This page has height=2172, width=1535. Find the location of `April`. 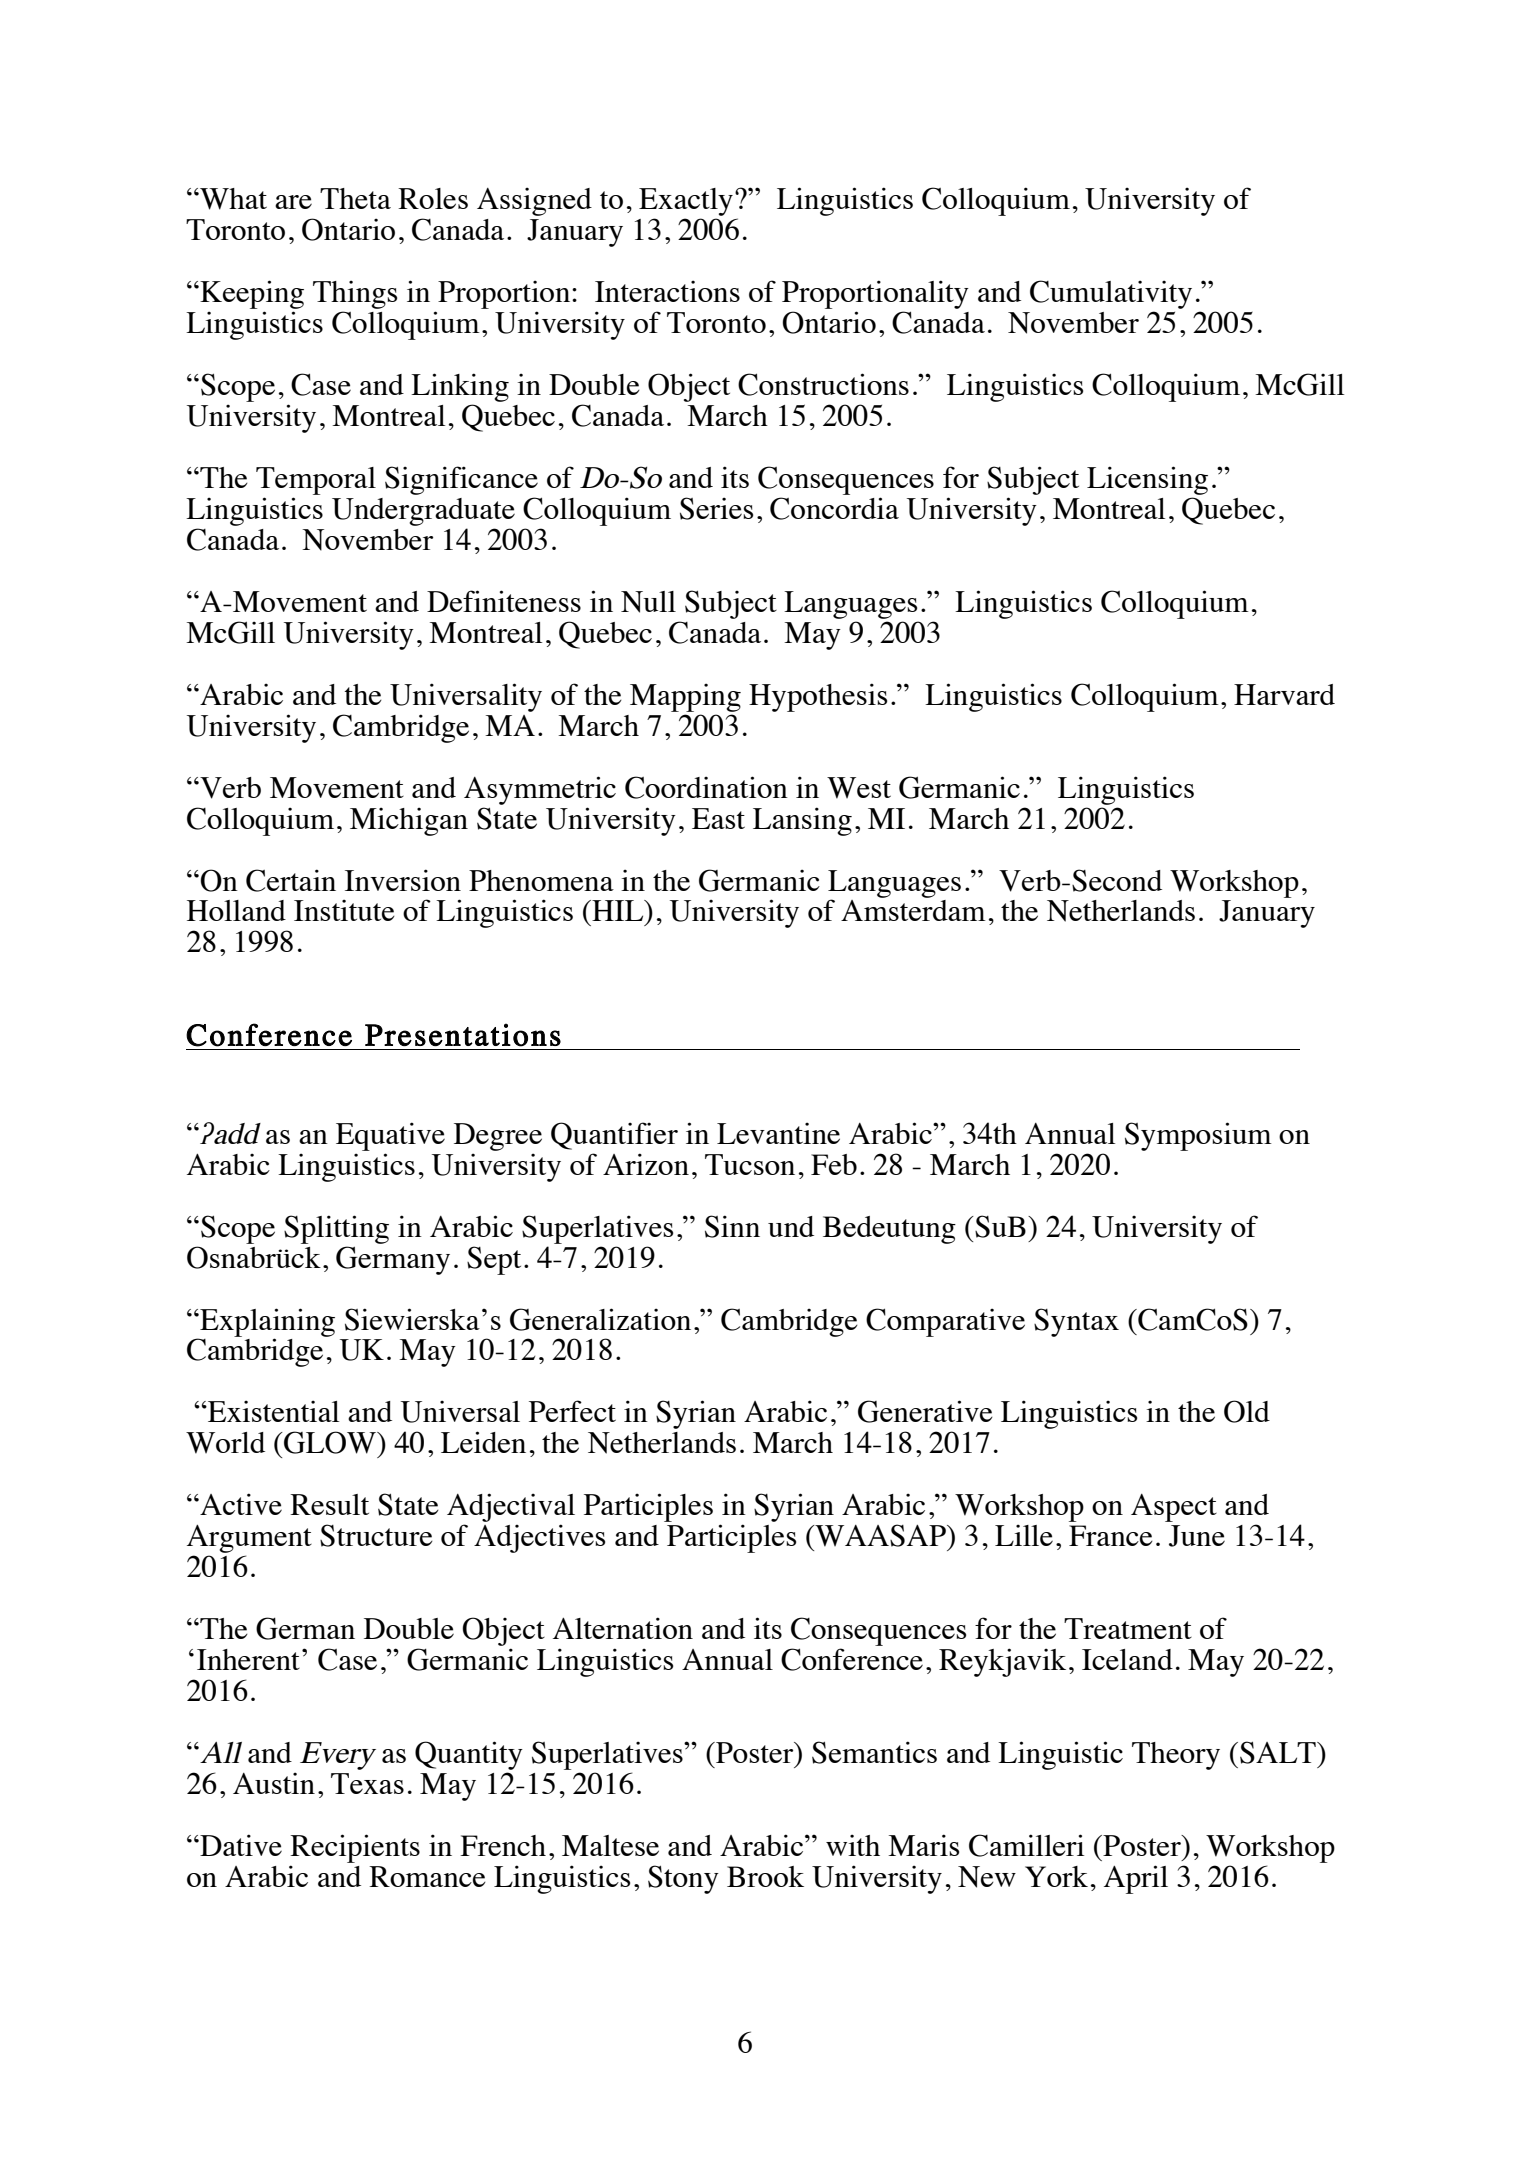

April is located at coordinates (1136, 1879).
